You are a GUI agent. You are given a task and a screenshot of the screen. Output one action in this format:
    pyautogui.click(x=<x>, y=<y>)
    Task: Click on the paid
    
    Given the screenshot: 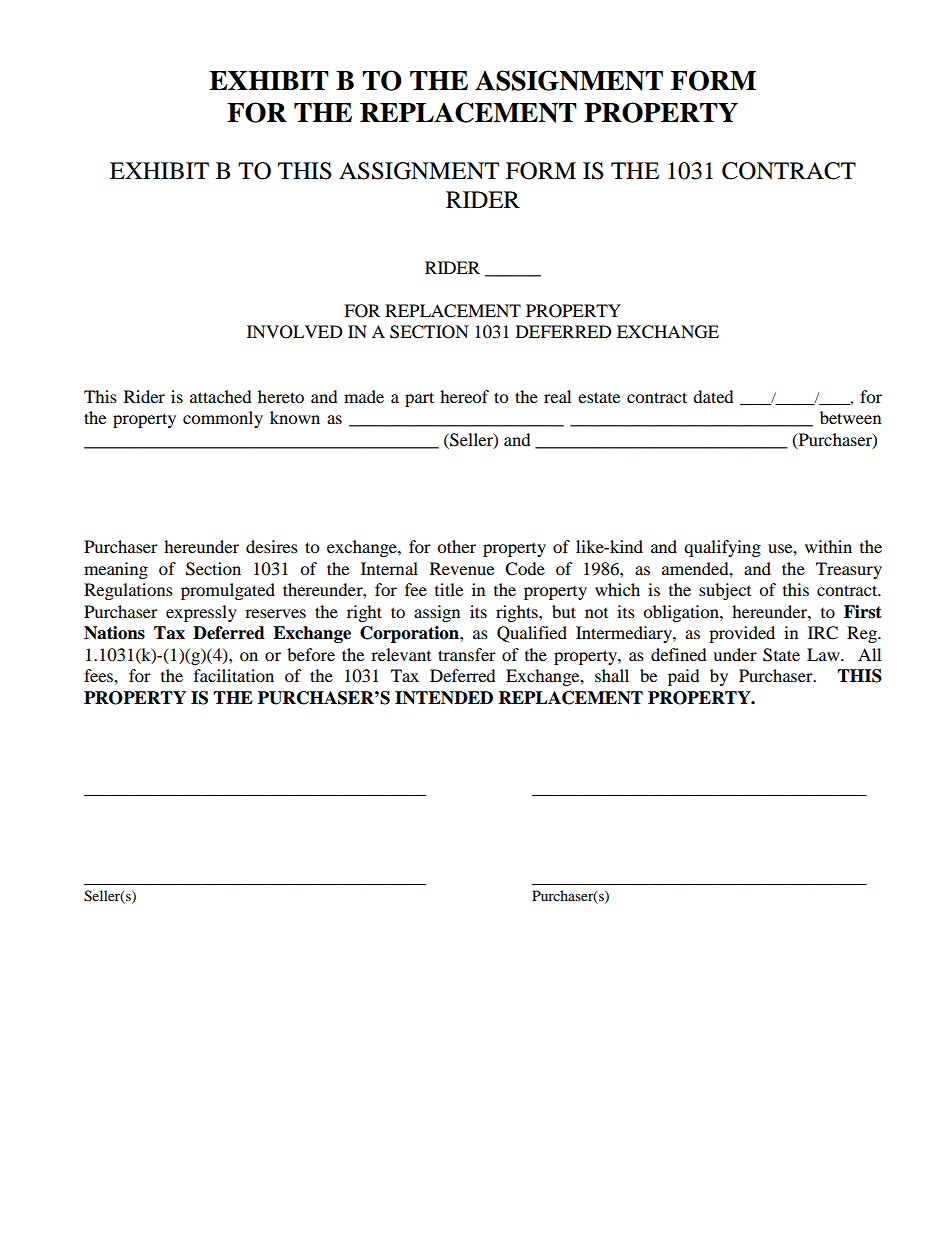 What is the action you would take?
    pyautogui.click(x=684, y=677)
